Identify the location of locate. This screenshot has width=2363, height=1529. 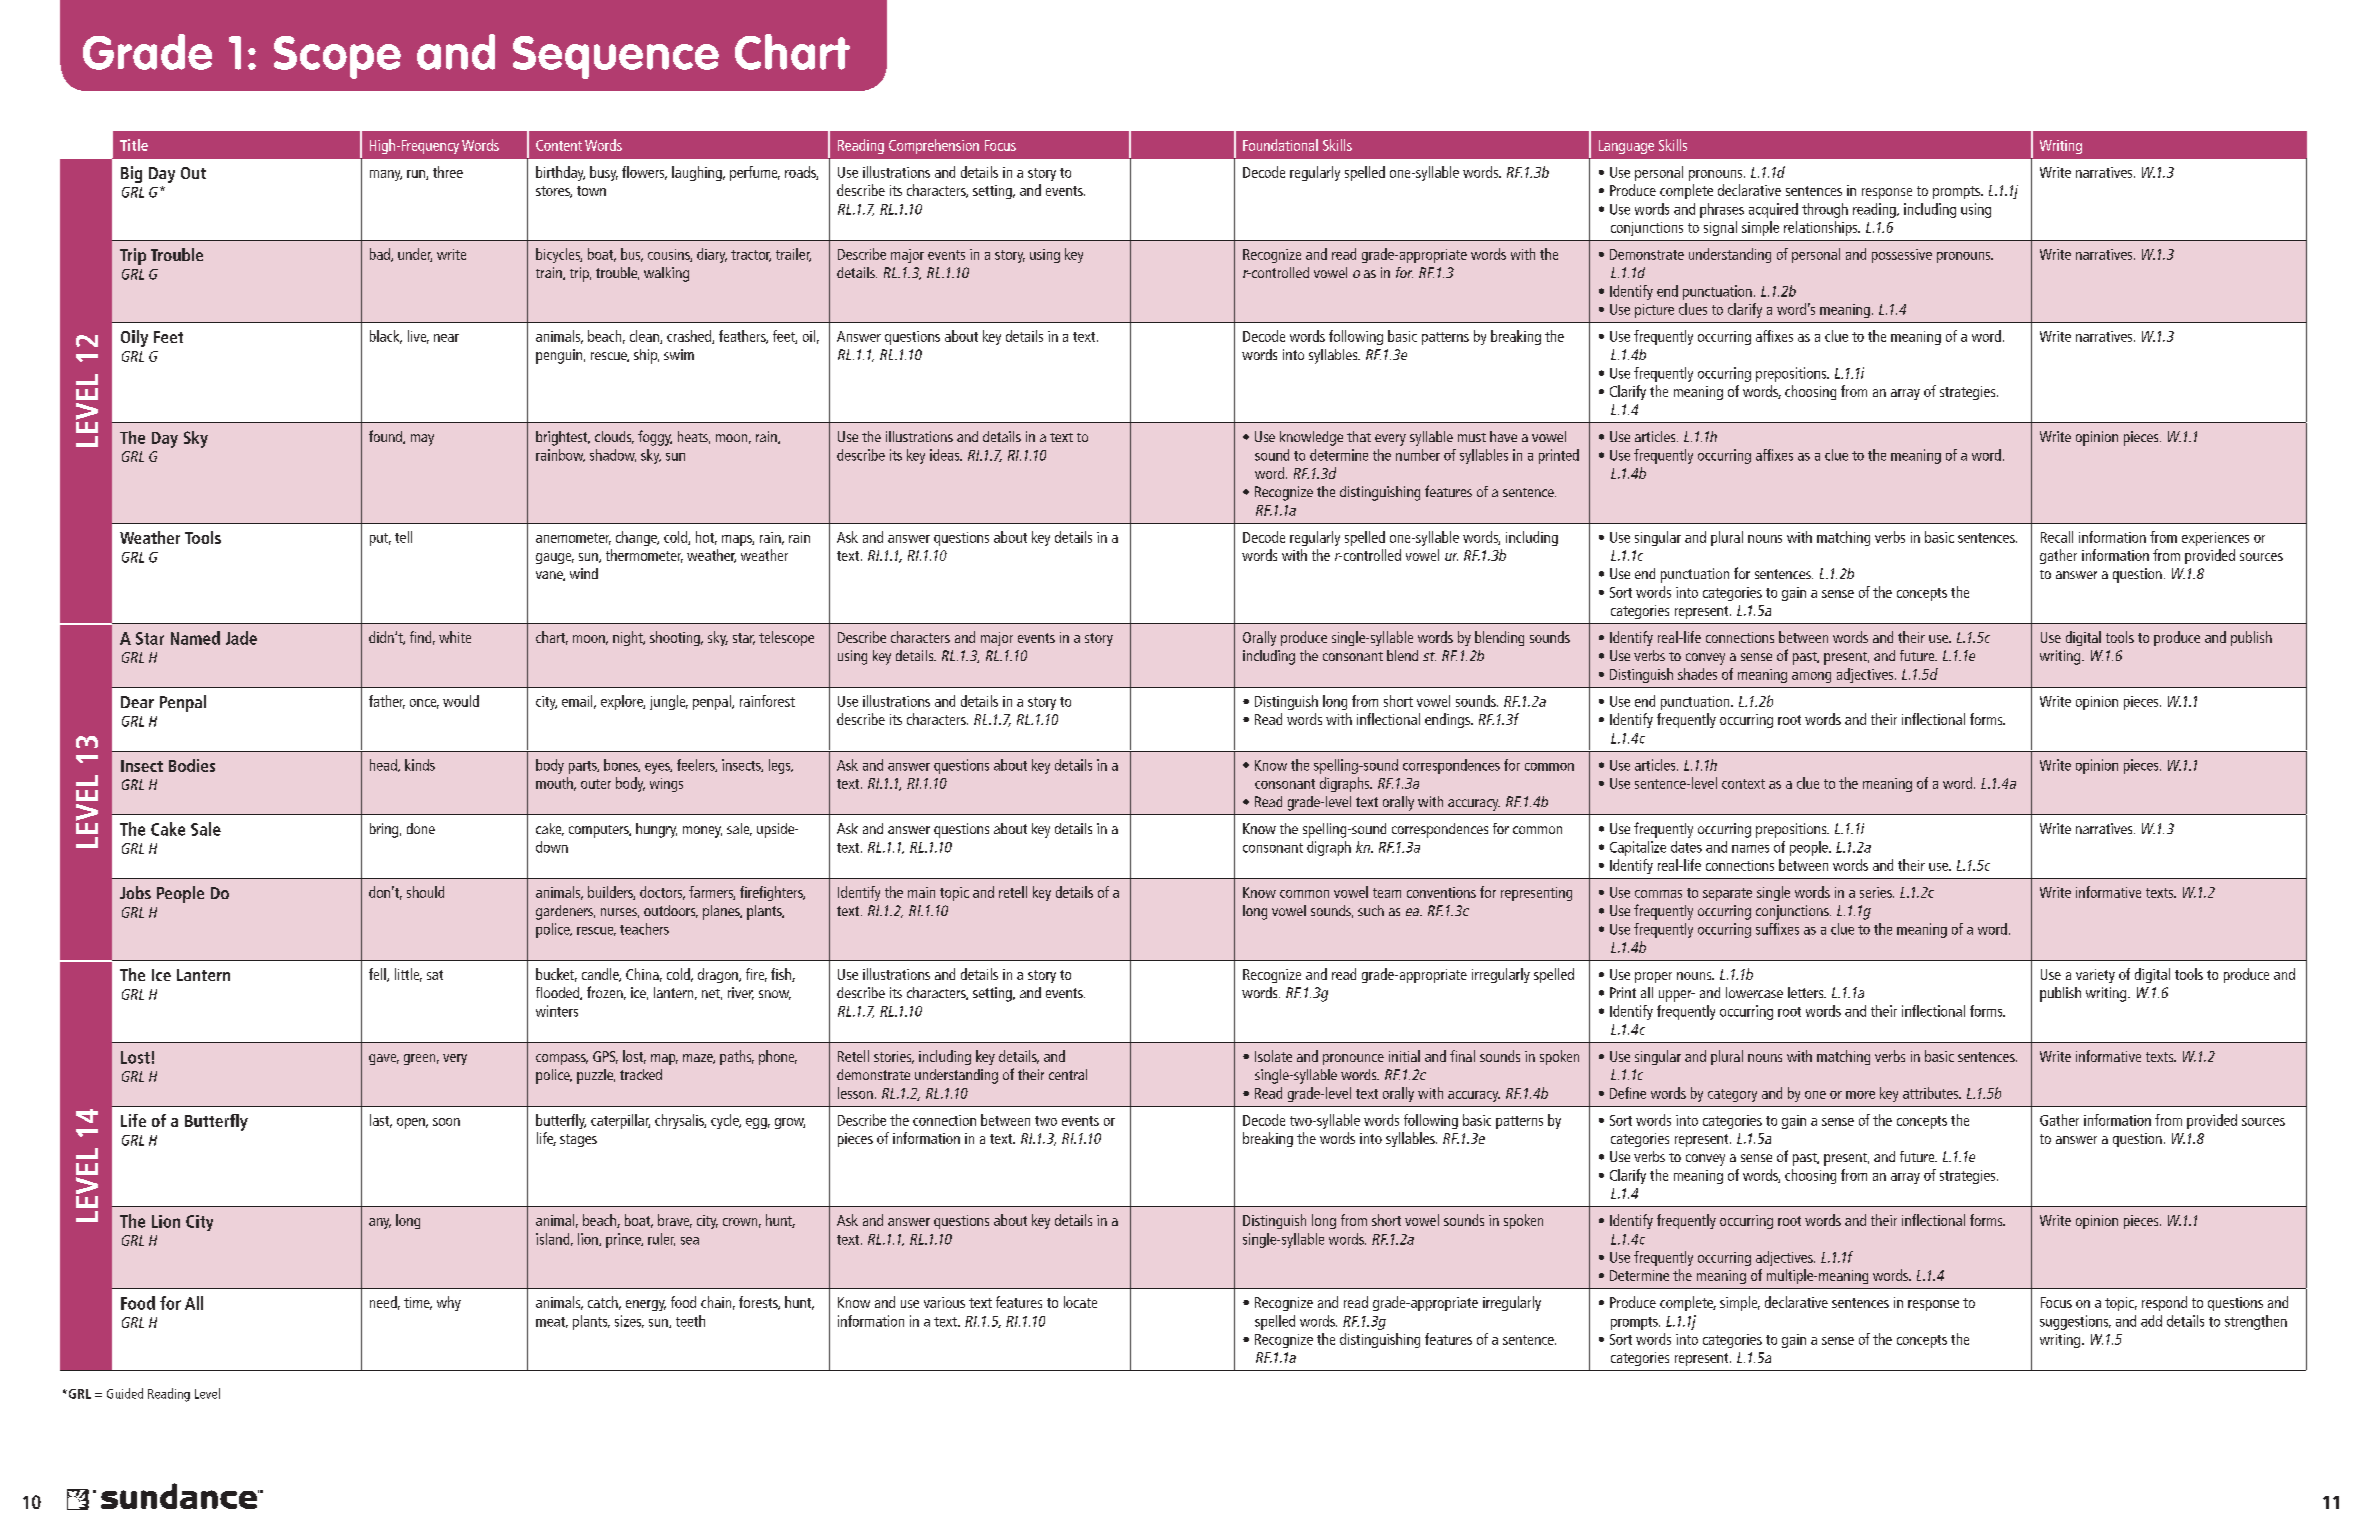
(1080, 1302).
